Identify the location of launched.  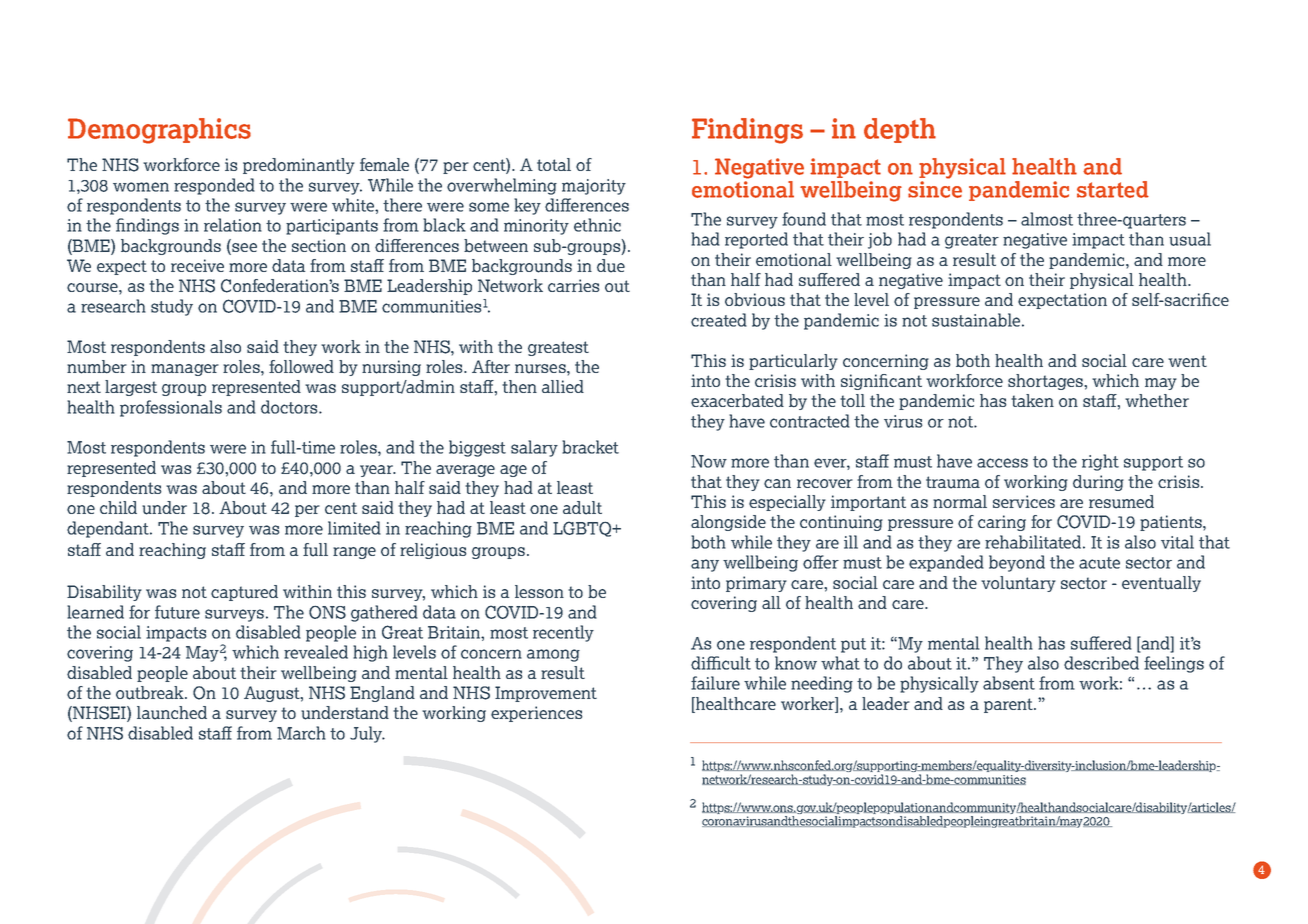
(172, 713).
